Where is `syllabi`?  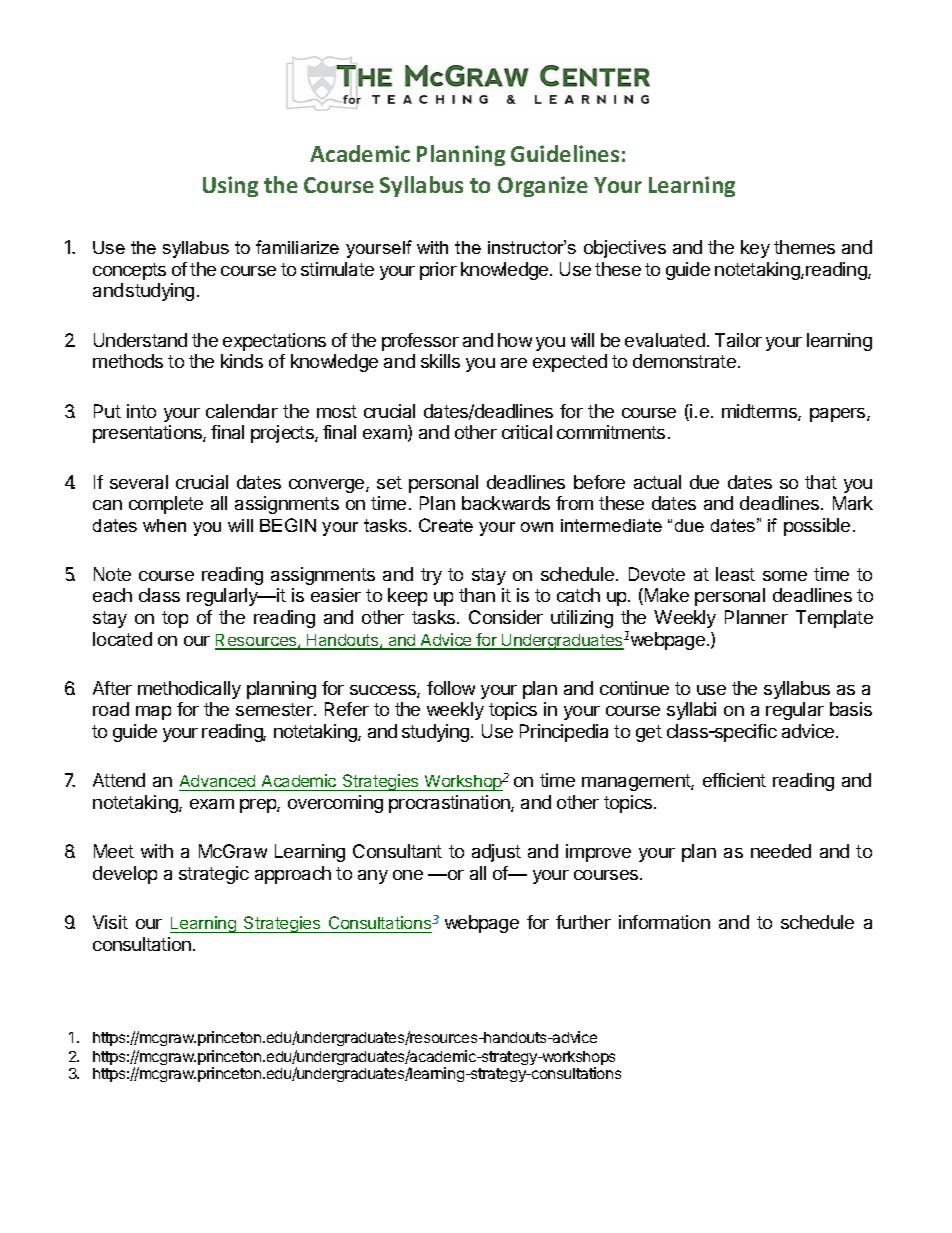
syllabi is located at coordinates (691, 711).
